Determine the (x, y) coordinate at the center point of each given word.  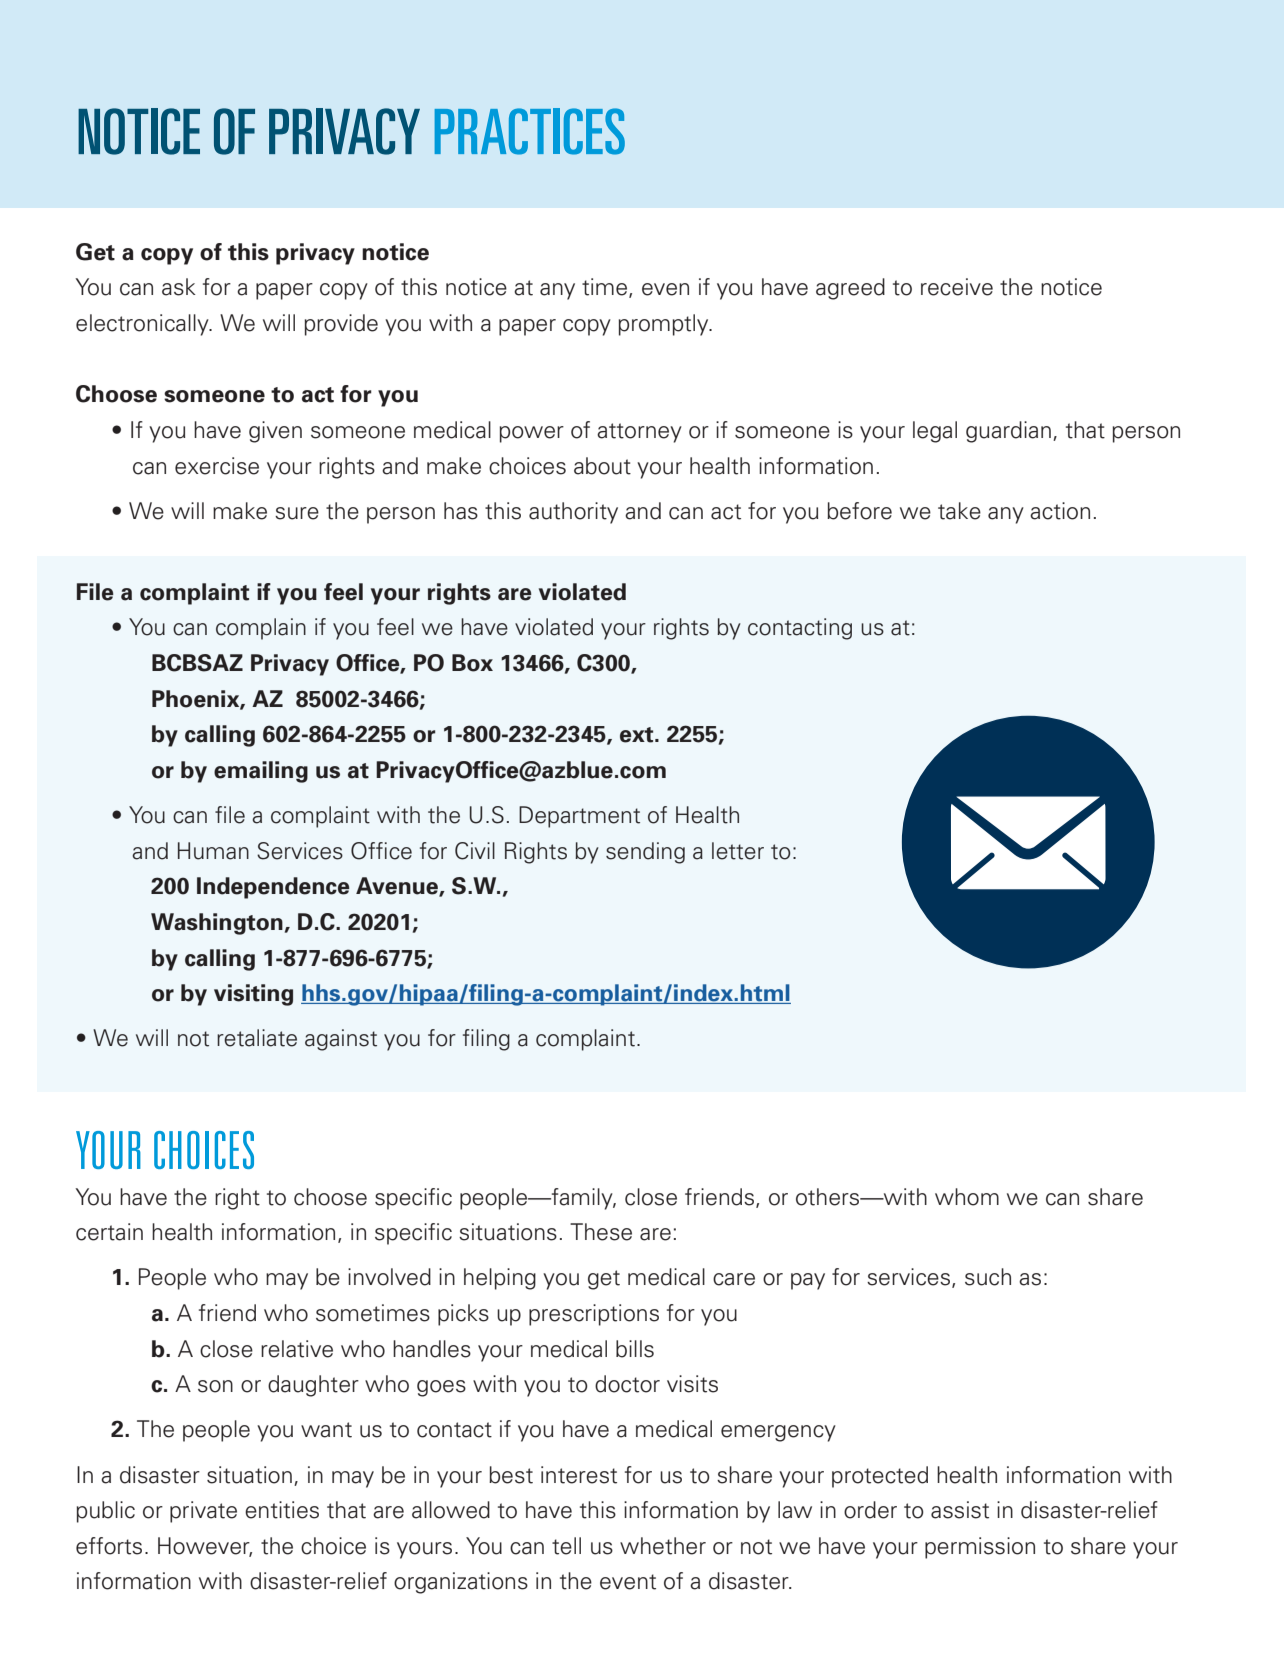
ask (179, 287)
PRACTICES (530, 131)
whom (967, 1197)
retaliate (257, 1038)
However (205, 1547)
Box (472, 663)
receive (957, 287)
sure (297, 513)
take (959, 511)
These (601, 1232)
